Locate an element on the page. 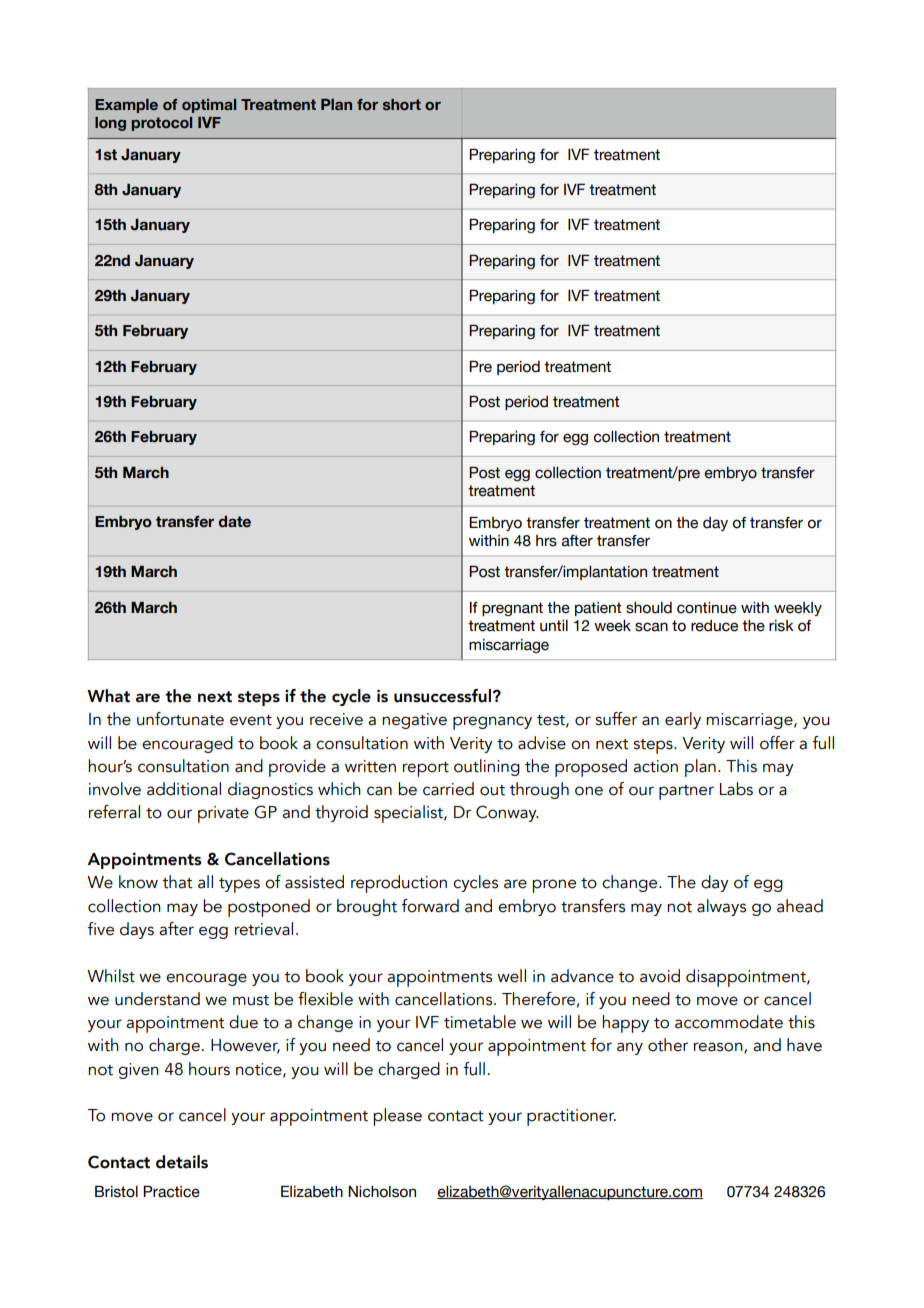  unfortunate is located at coordinates (180, 719).
